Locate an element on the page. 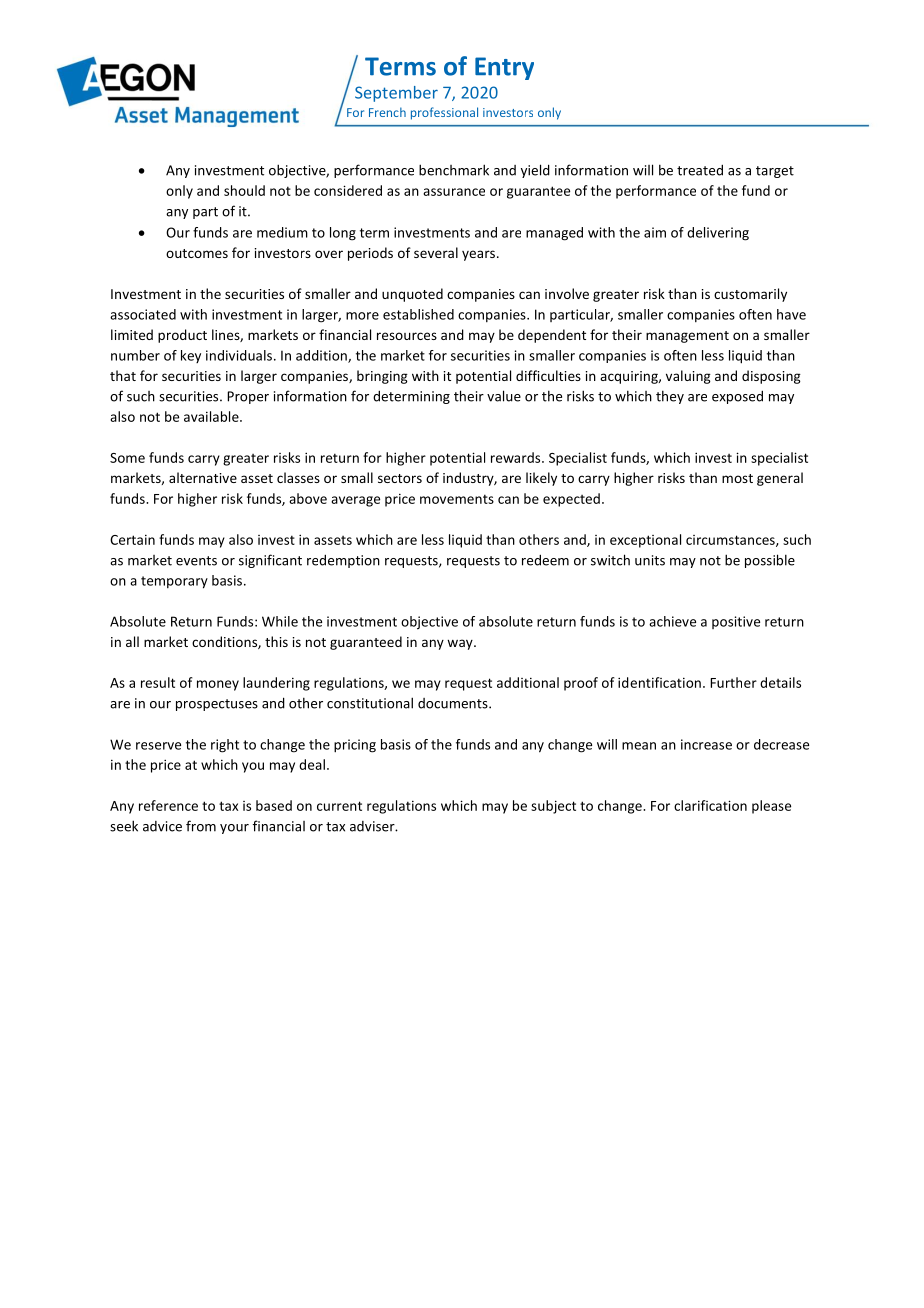 The height and width of the document is (1308, 924). reference is located at coordinates (168, 805).
